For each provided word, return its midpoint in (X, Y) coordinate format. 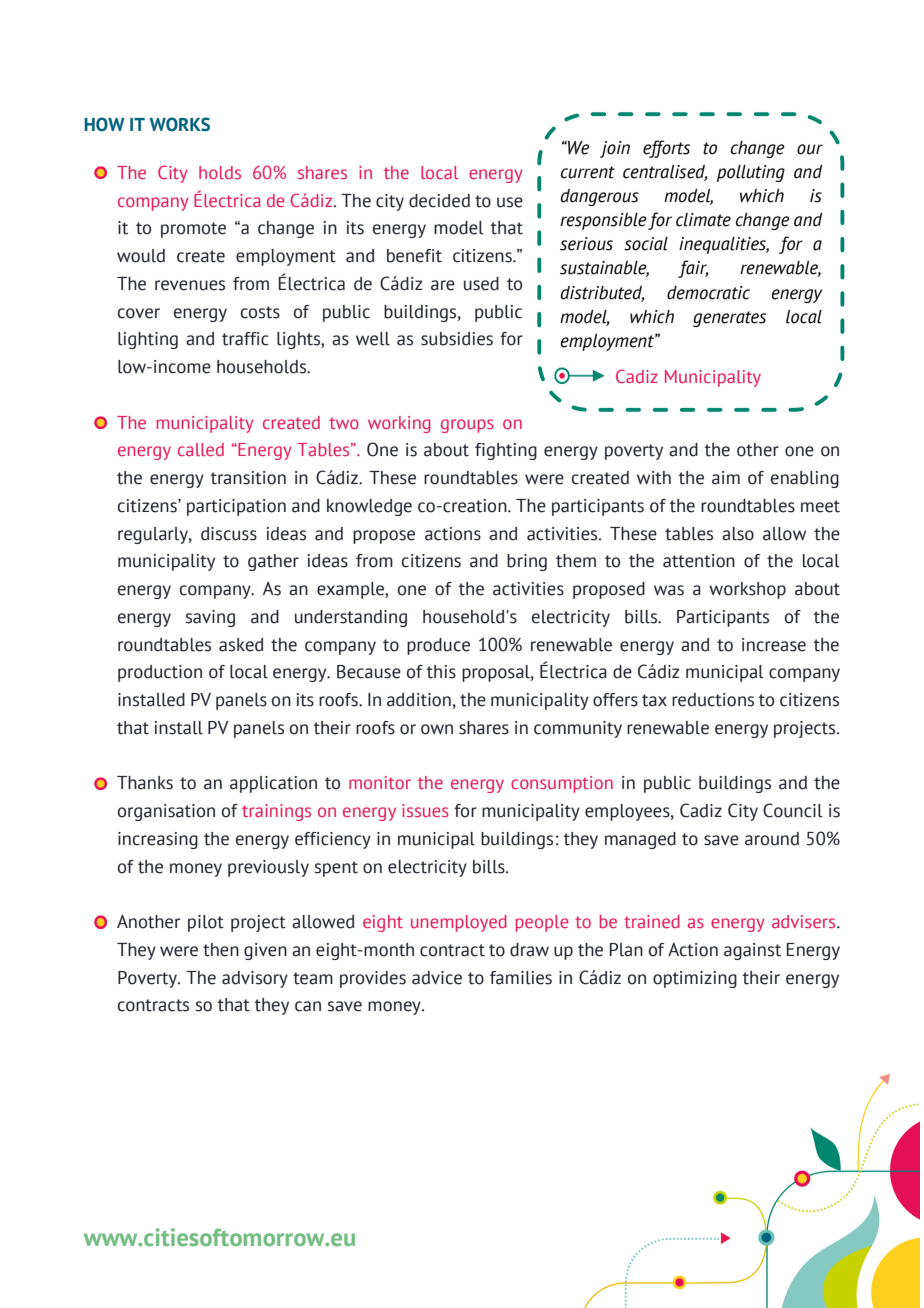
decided (439, 201)
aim (726, 478)
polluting (751, 173)
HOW (104, 124)
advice (437, 978)
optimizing (695, 979)
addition (419, 700)
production (160, 673)
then (221, 950)
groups (467, 426)
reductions (713, 700)
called (201, 449)
